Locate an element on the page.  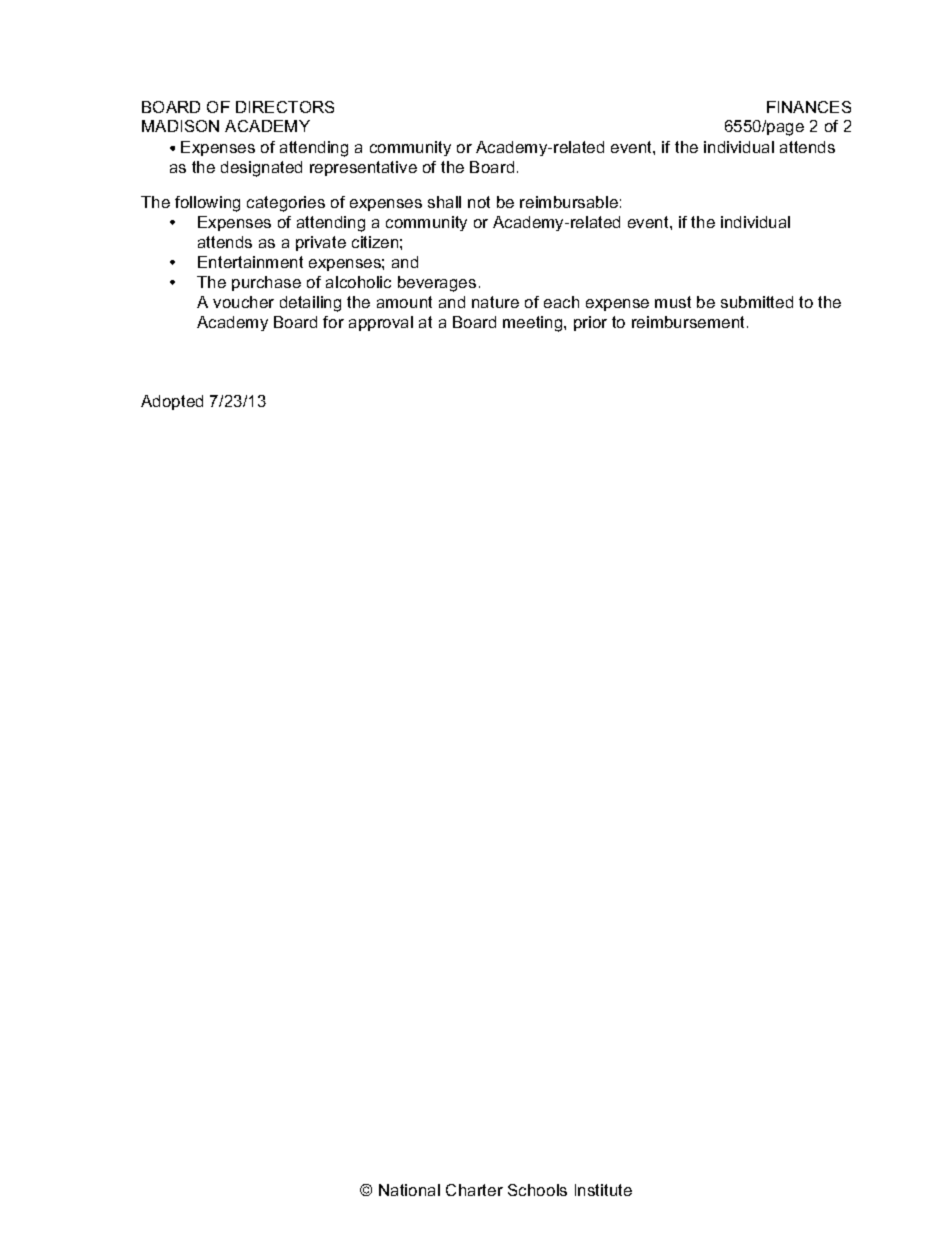
not is located at coordinates (479, 202).
